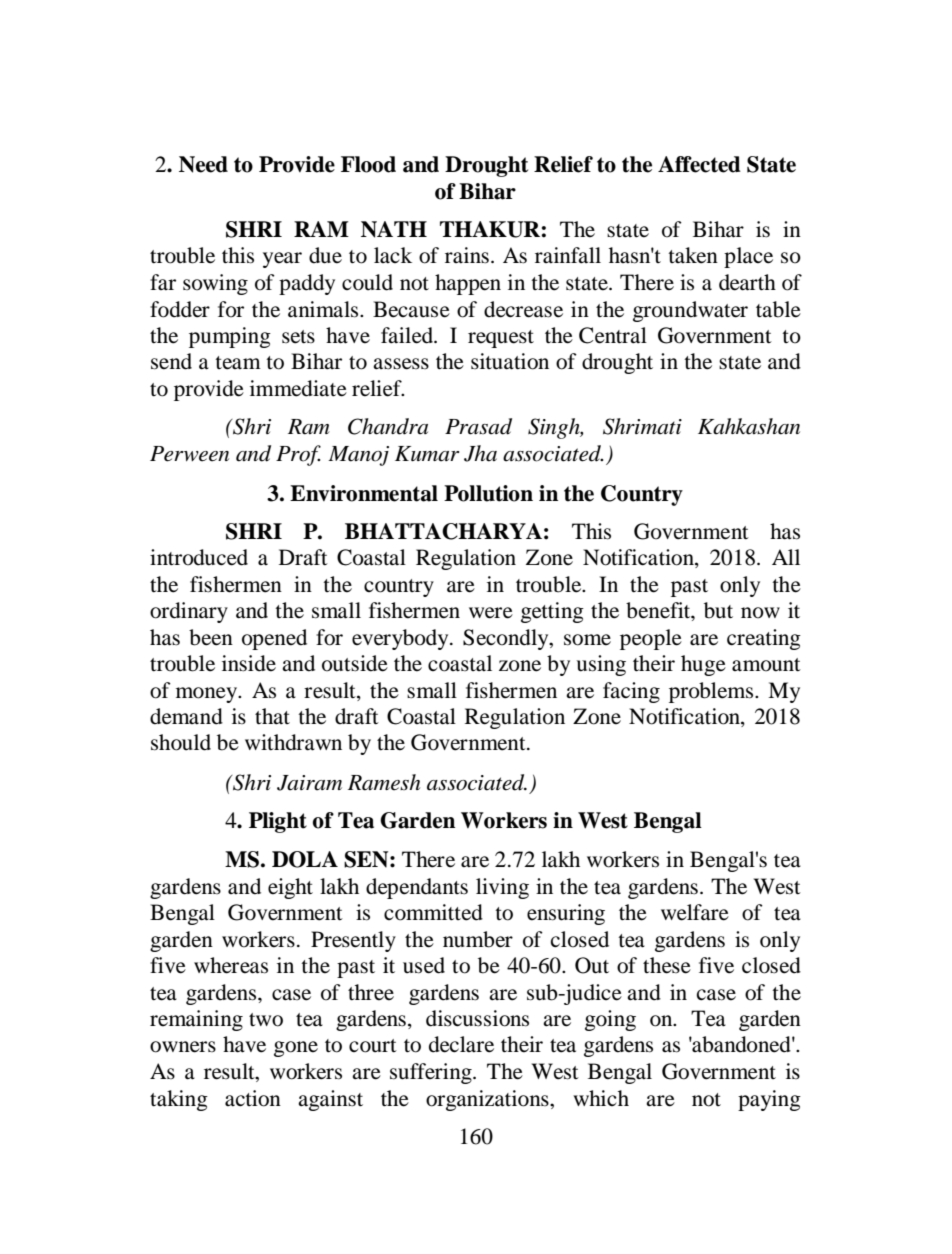 Image resolution: width=952 pixels, height=1254 pixels. I want to click on rains, so click(467, 255).
